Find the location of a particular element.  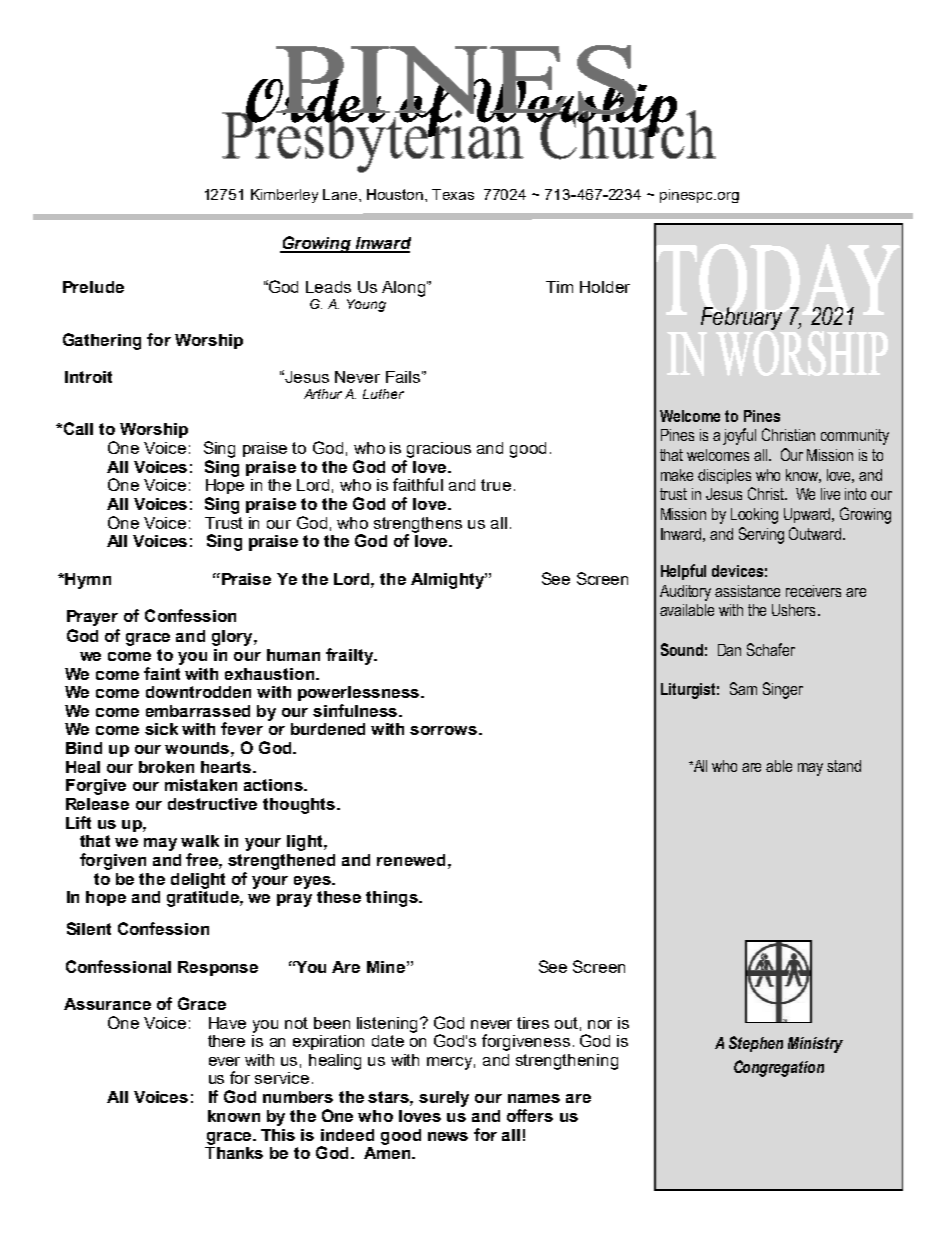

Schafer is located at coordinates (771, 649).
